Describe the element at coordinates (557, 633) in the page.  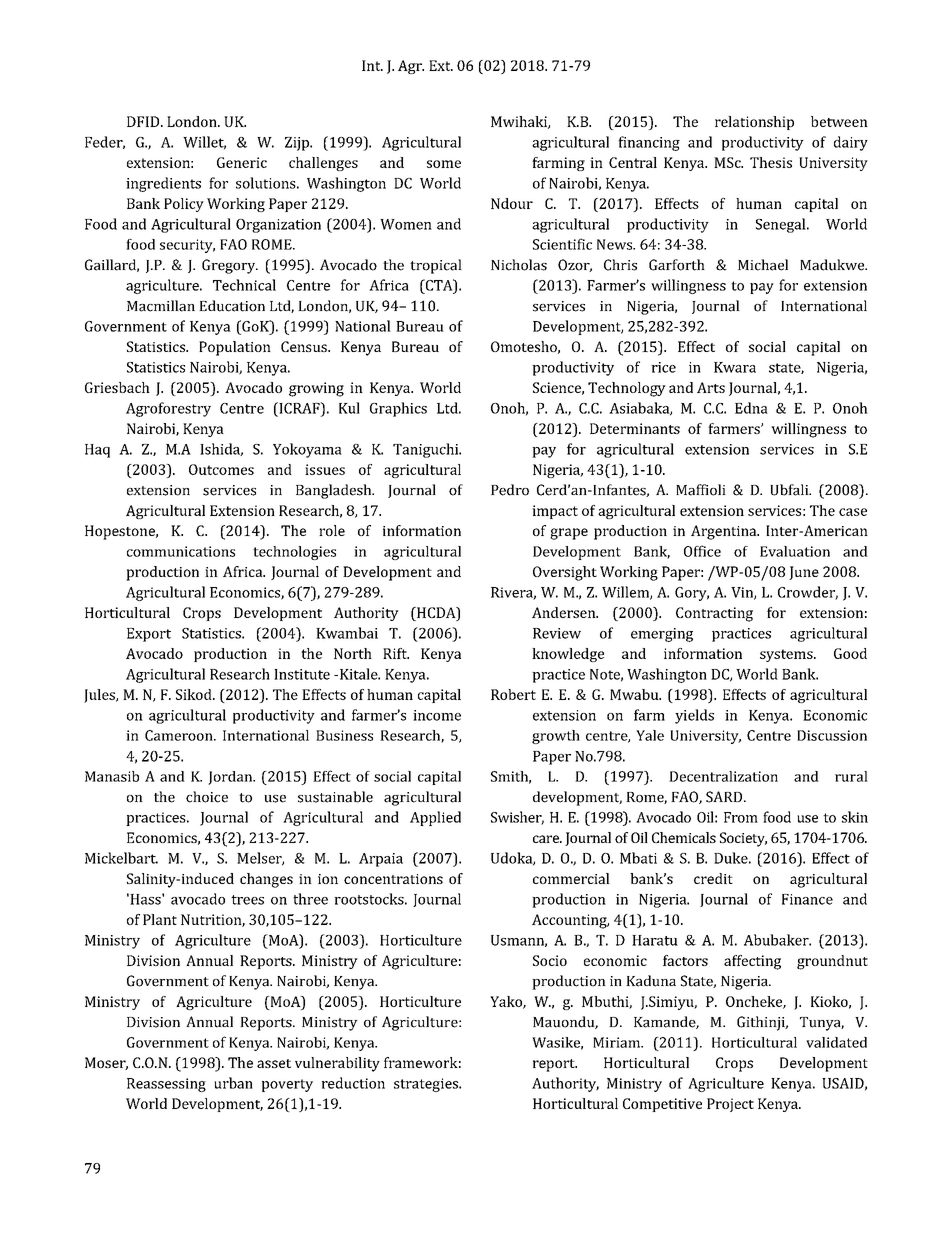
I see `Review` at that location.
